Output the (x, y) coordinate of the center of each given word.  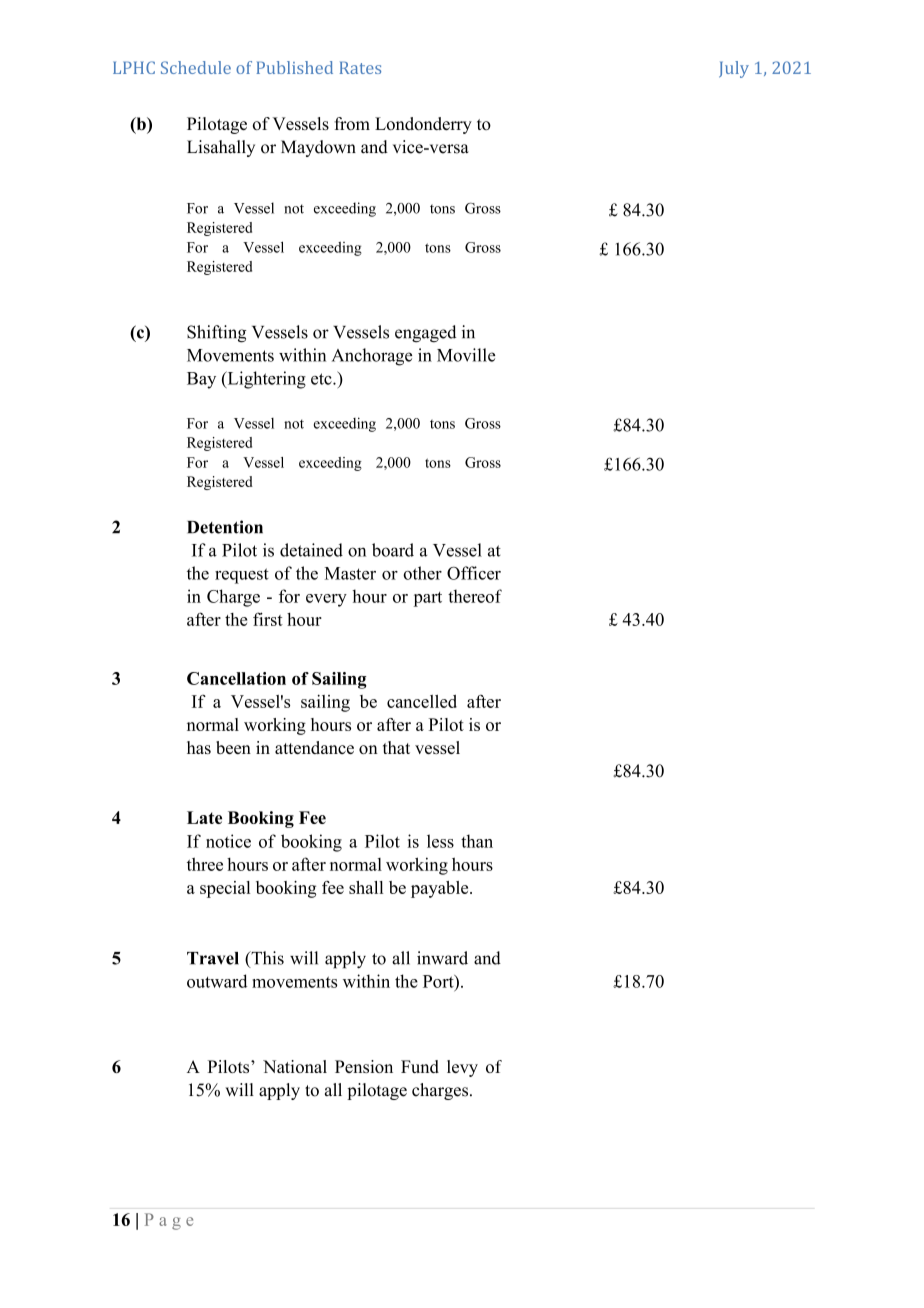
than (477, 841)
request (242, 576)
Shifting (216, 334)
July (734, 69)
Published (294, 67)
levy (462, 1068)
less (440, 841)
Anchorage (372, 357)
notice (228, 841)
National (295, 1066)
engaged (425, 334)
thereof (475, 596)
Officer (474, 573)
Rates (360, 67)
